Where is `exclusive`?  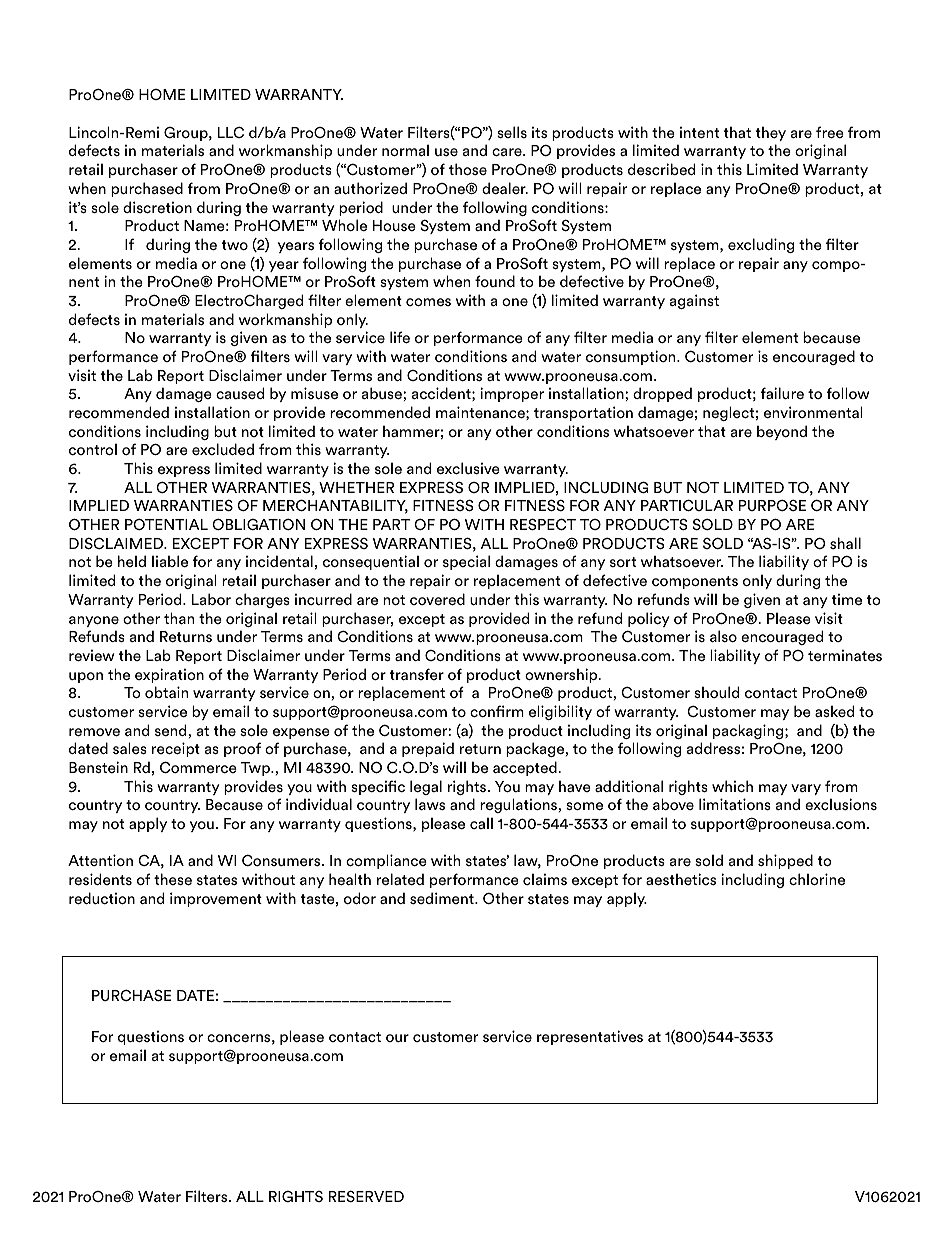
exclusive is located at coordinates (468, 468).
